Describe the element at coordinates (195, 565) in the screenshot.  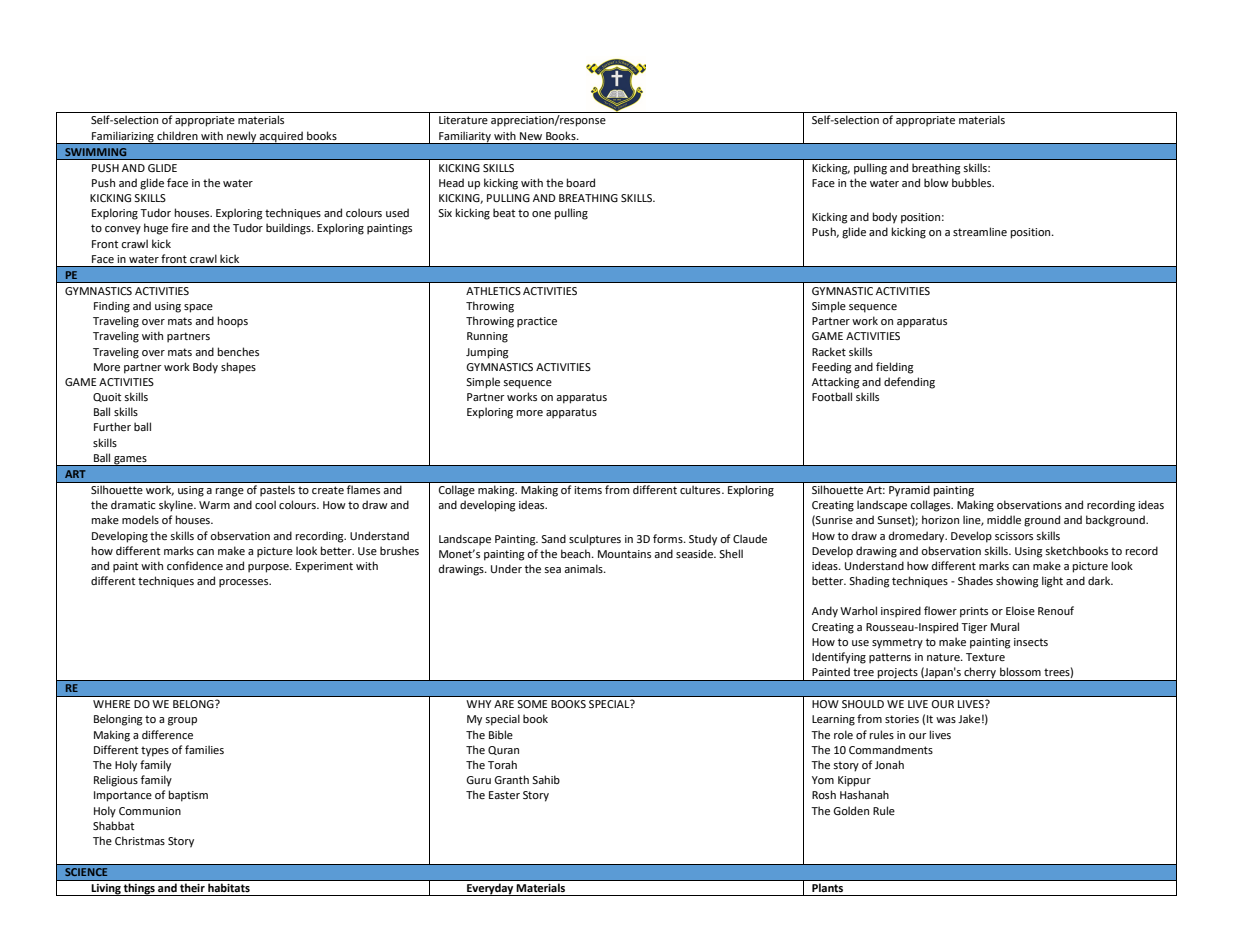
I see `confidence` at that location.
